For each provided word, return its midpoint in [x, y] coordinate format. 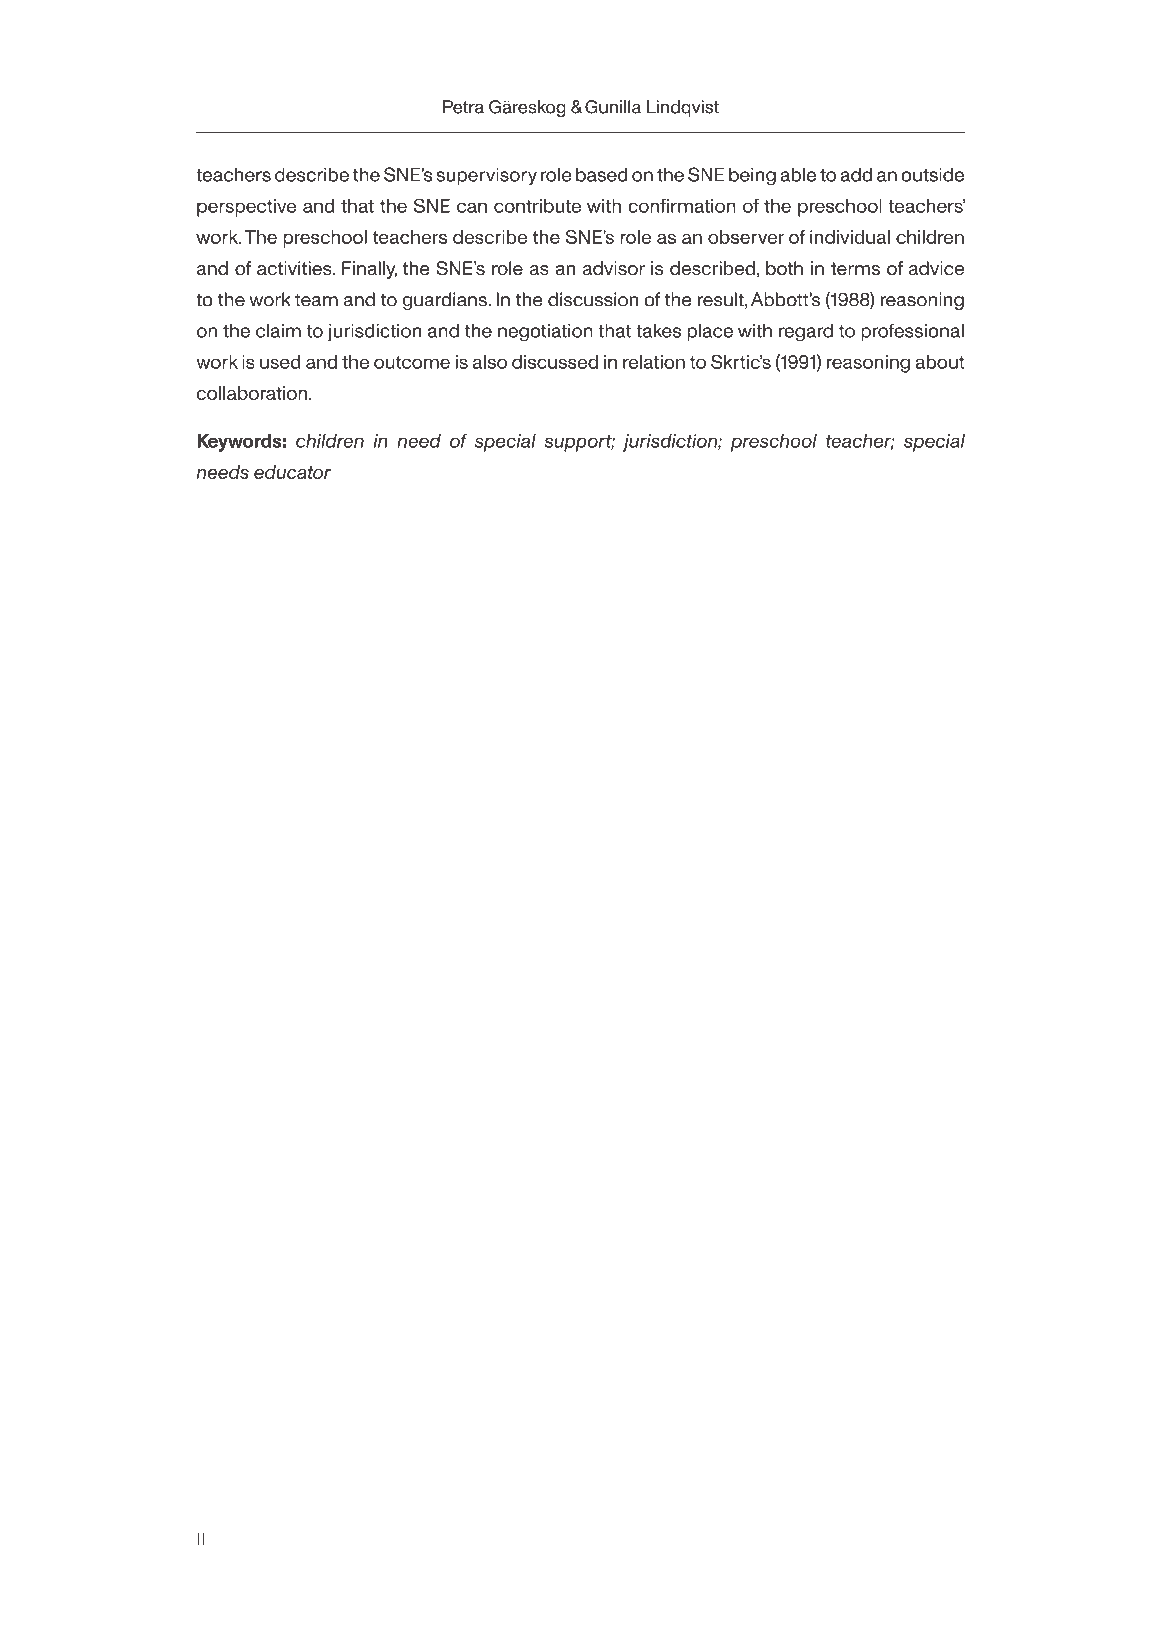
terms [855, 269]
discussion [593, 299]
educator [292, 472]
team [316, 300]
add [856, 174]
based [602, 174]
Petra [463, 107]
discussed [555, 362]
